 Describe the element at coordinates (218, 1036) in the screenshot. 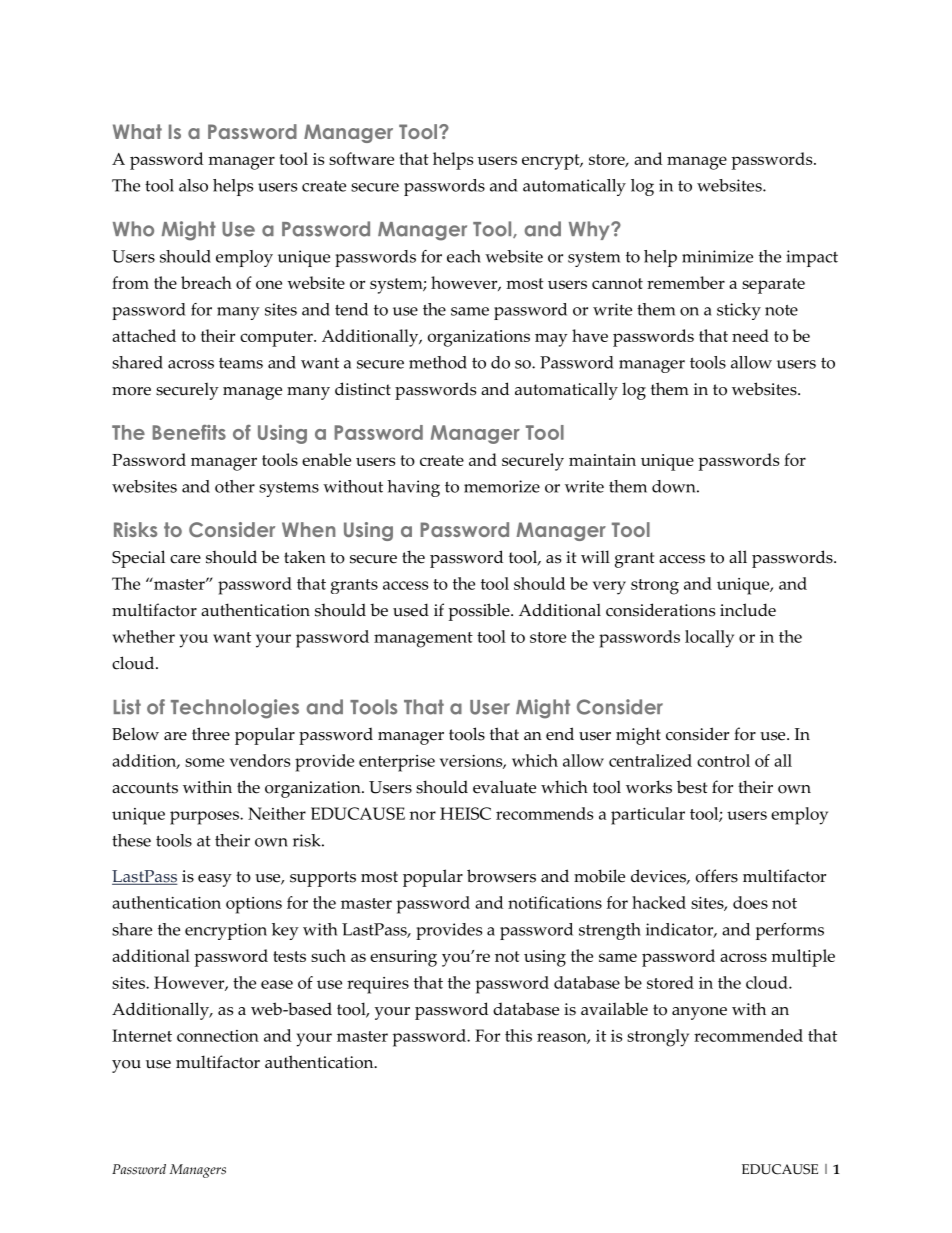

I see `connection` at that location.
